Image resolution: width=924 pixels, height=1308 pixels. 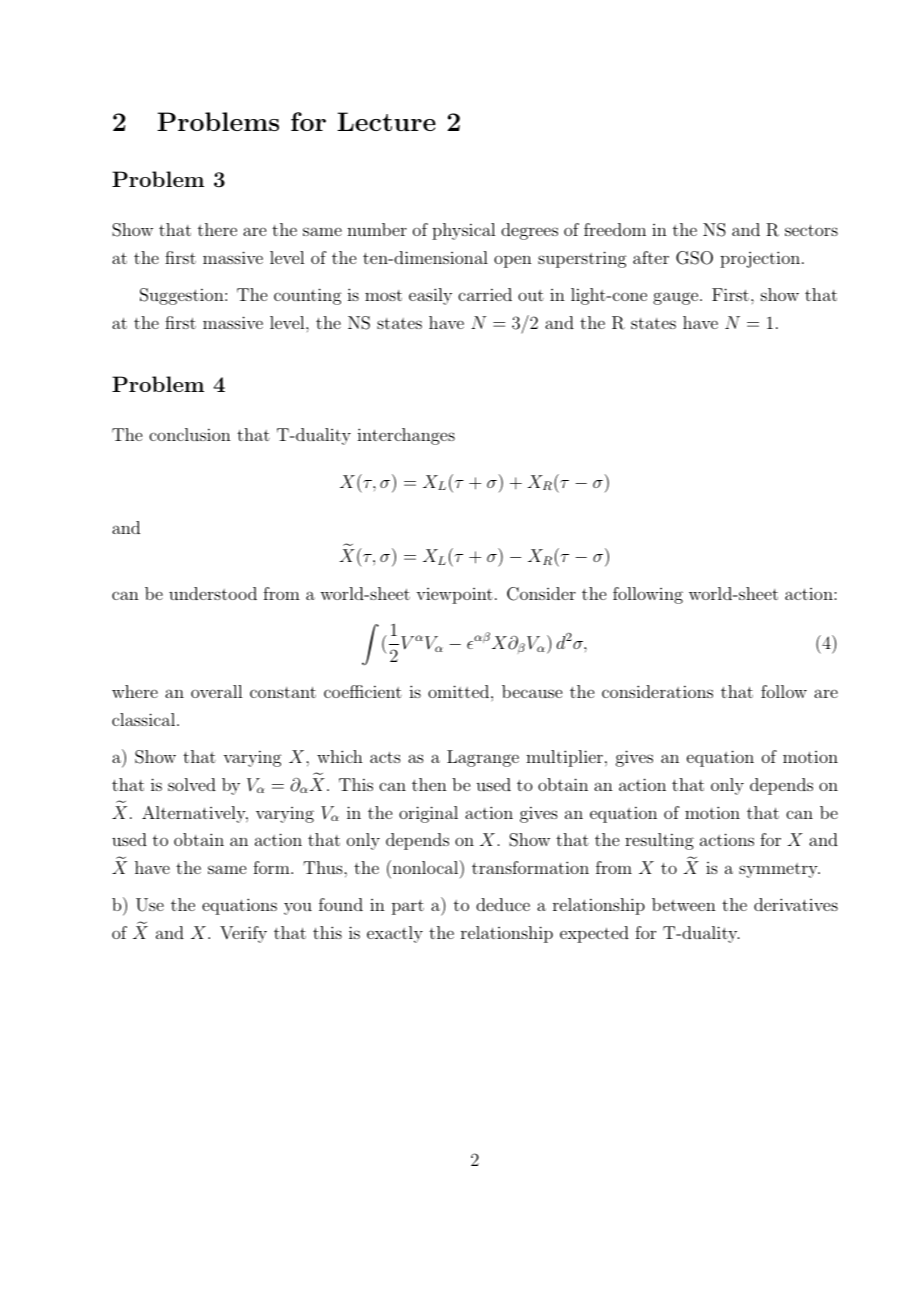 I want to click on deduce, so click(x=503, y=904).
